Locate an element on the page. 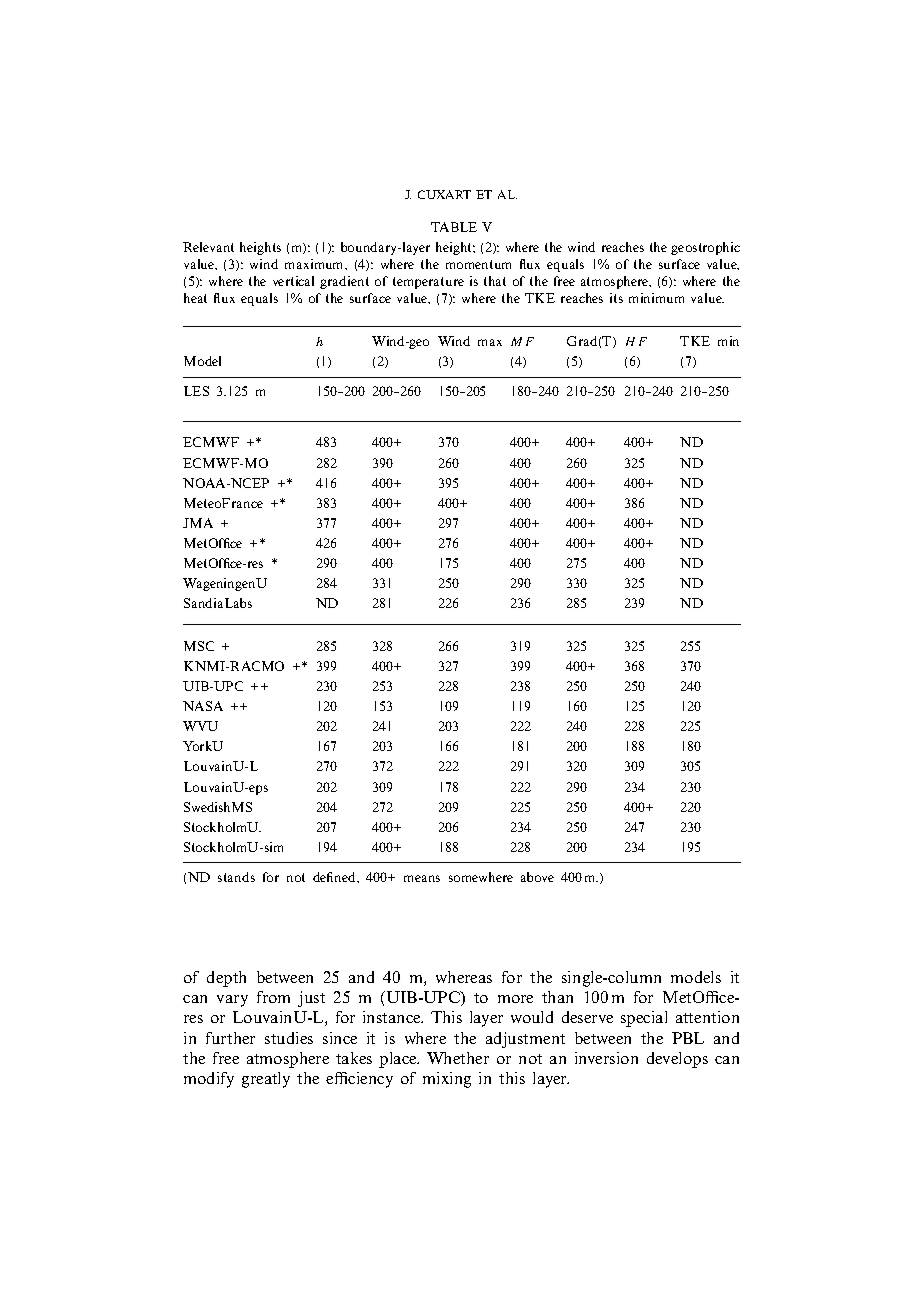 The image size is (924, 1307). LES is located at coordinates (196, 391).
